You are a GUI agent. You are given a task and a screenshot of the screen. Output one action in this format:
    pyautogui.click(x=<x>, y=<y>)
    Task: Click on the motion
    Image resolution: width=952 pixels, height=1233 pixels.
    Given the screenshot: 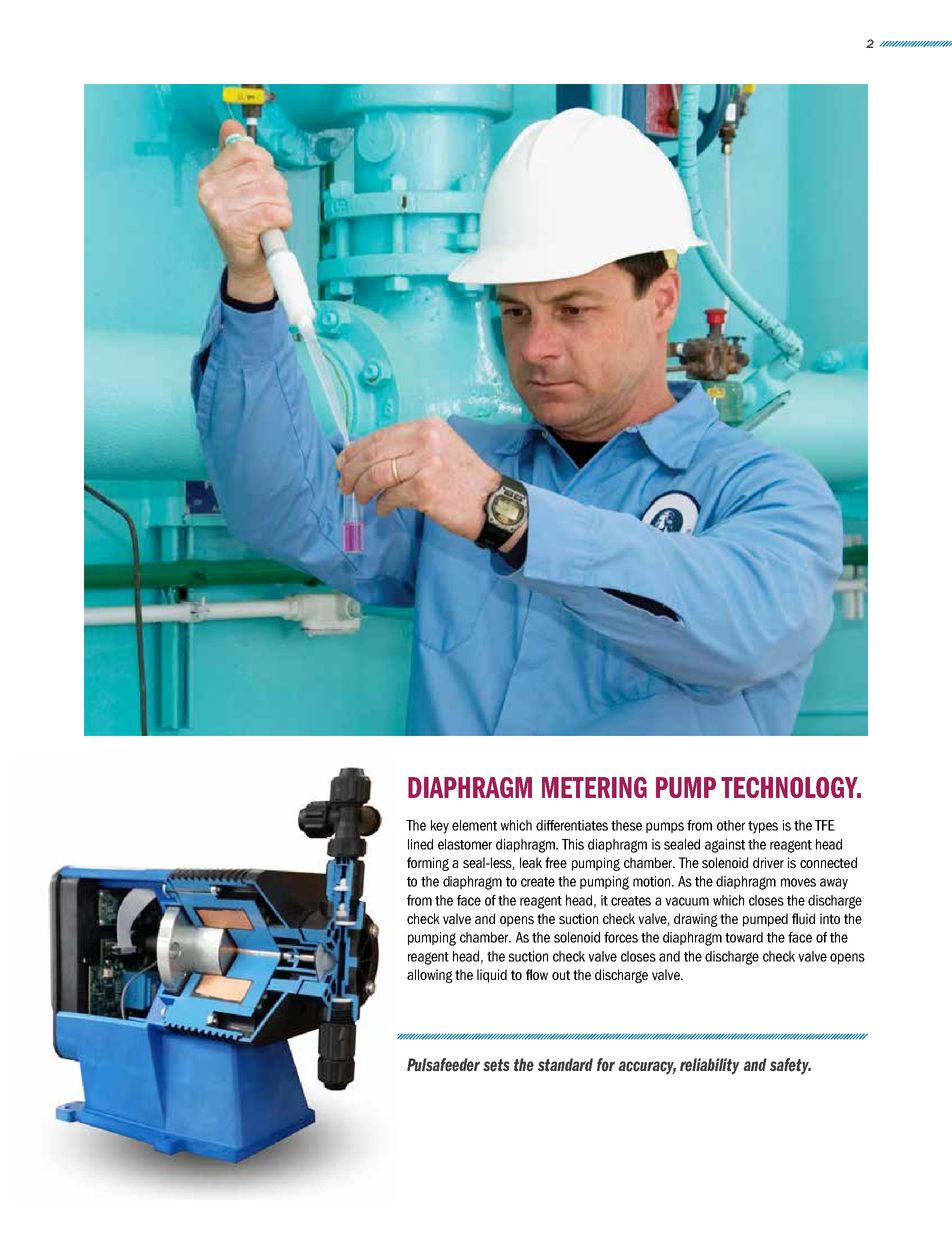 What is the action you would take?
    pyautogui.click(x=651, y=881)
